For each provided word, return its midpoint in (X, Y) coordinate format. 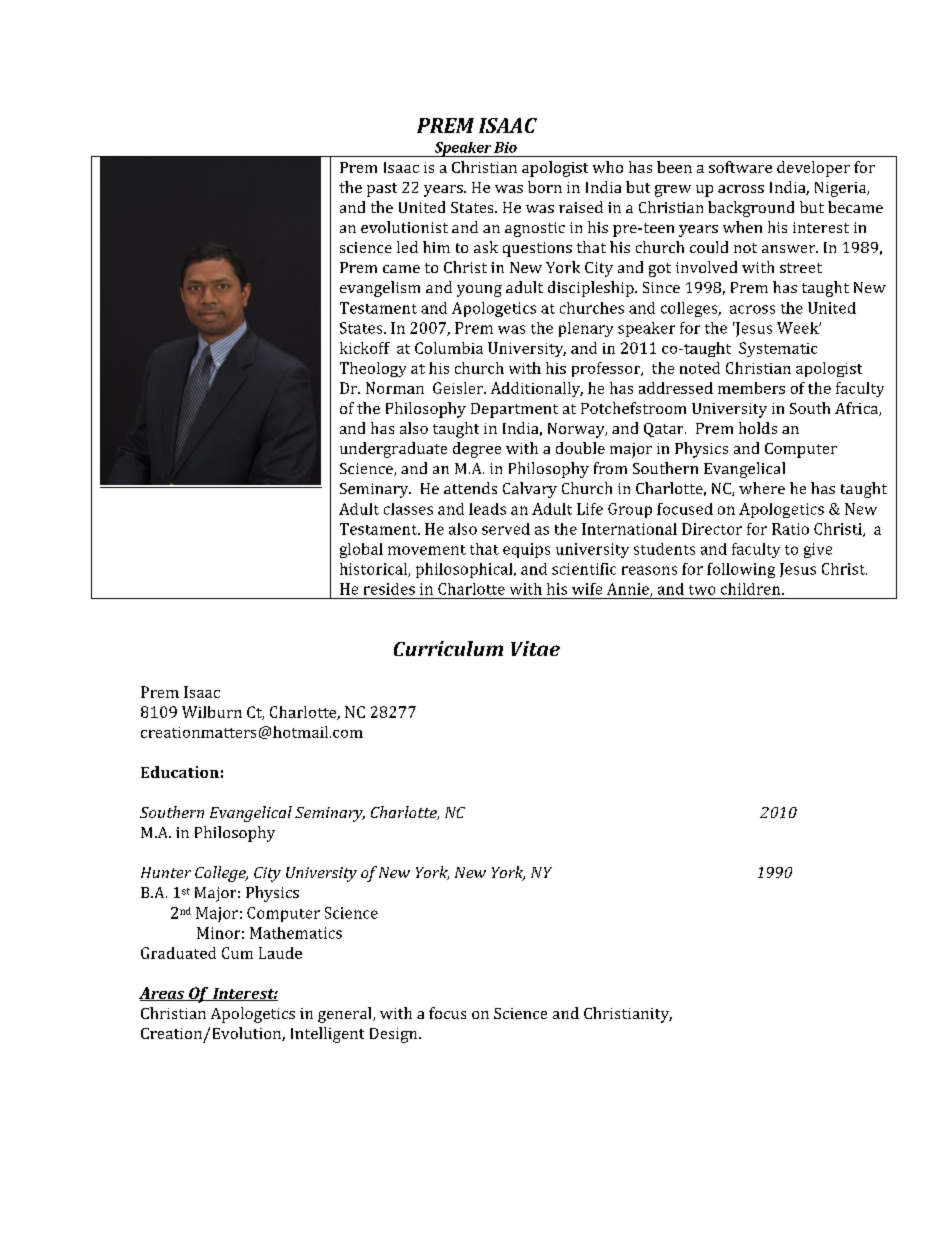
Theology (373, 369)
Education (180, 772)
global (361, 550)
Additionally (537, 389)
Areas (163, 994)
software (740, 167)
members (751, 388)
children (752, 589)
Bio (505, 147)
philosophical (465, 570)
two (702, 590)
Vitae (535, 648)
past (382, 190)
